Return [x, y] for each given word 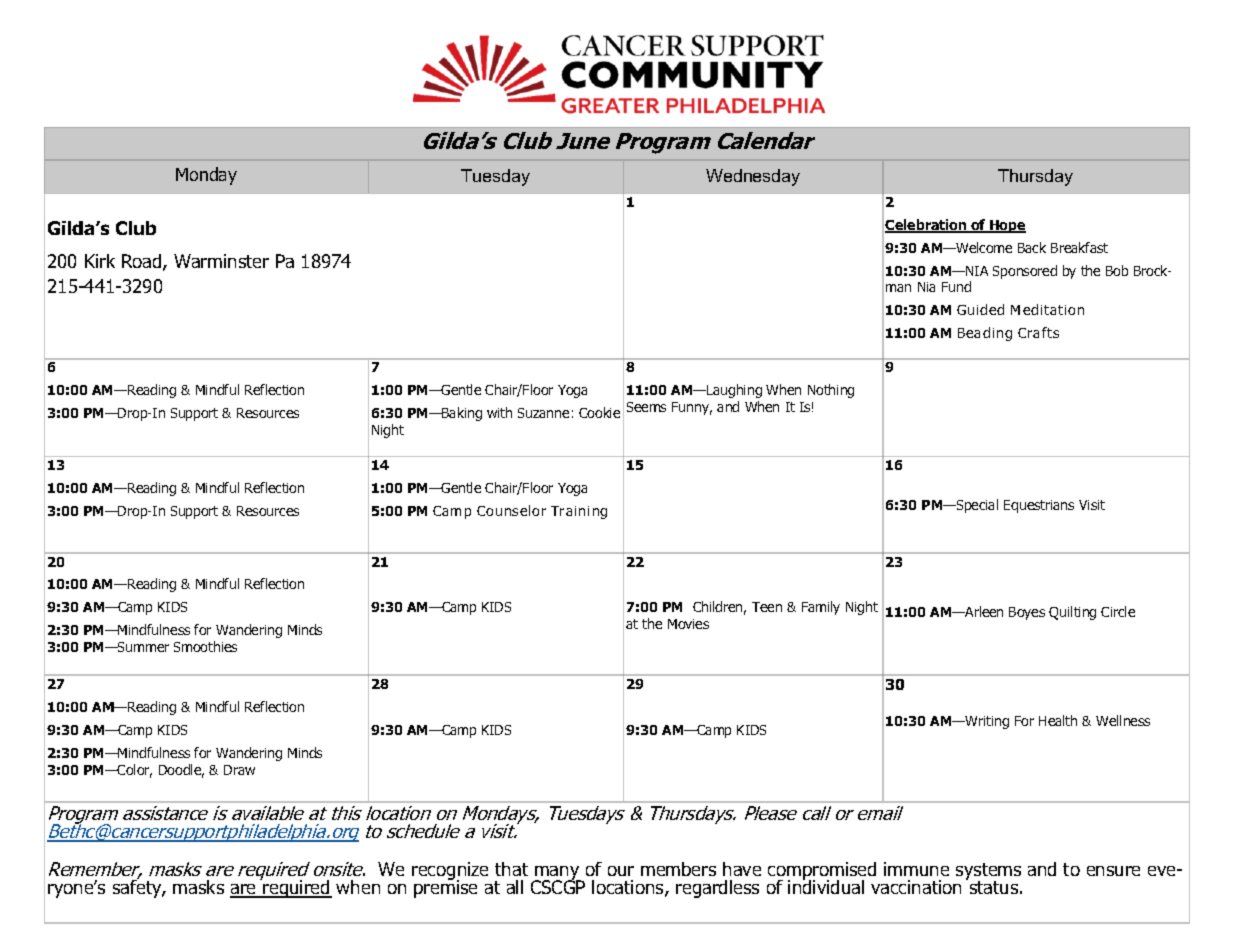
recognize [450, 872]
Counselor [511, 510]
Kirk [100, 261]
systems [988, 872]
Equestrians [1039, 506]
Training [579, 512]
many [557, 874]
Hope [1007, 226]
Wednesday [753, 177]
